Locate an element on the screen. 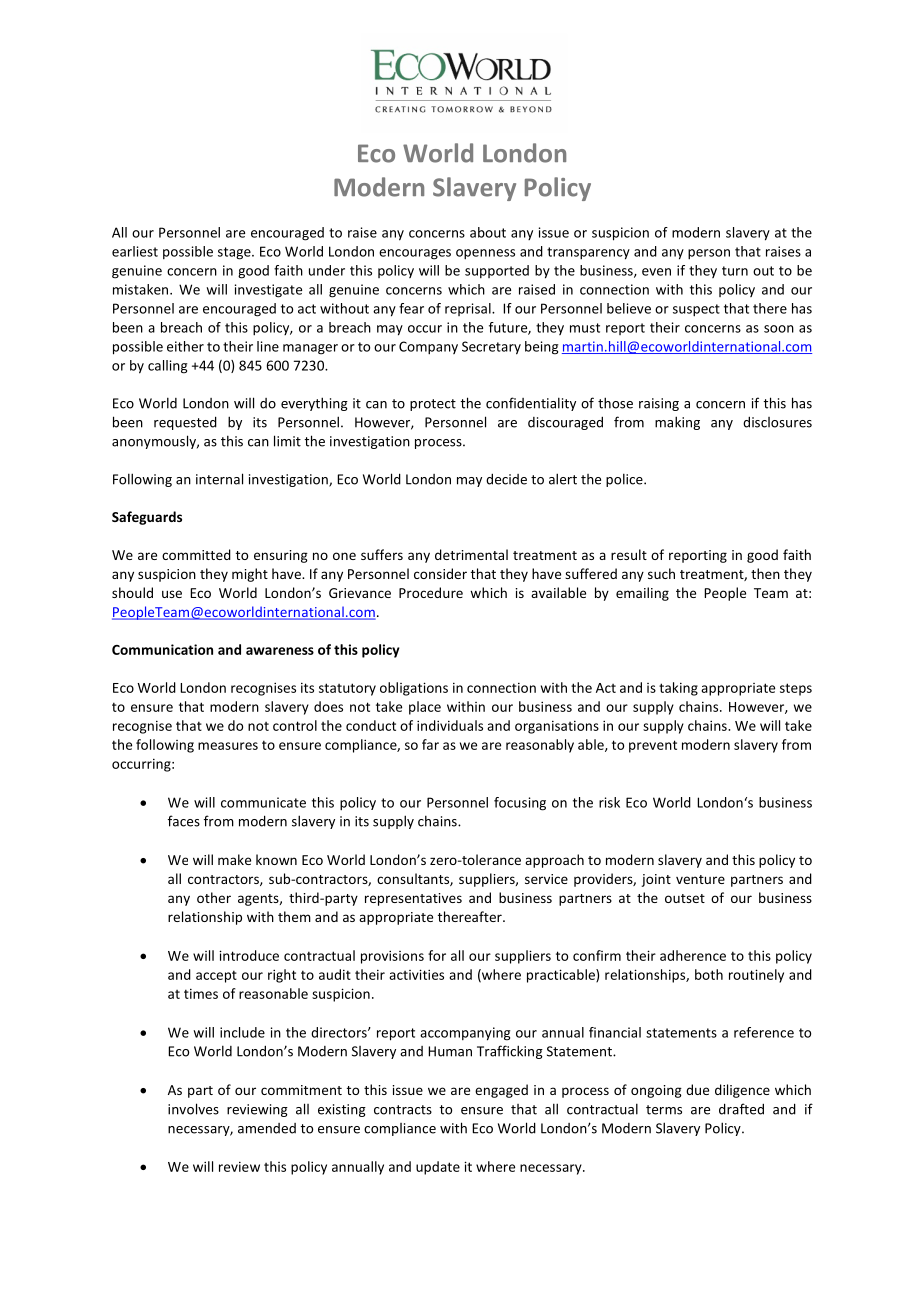  make is located at coordinates (234, 859).
